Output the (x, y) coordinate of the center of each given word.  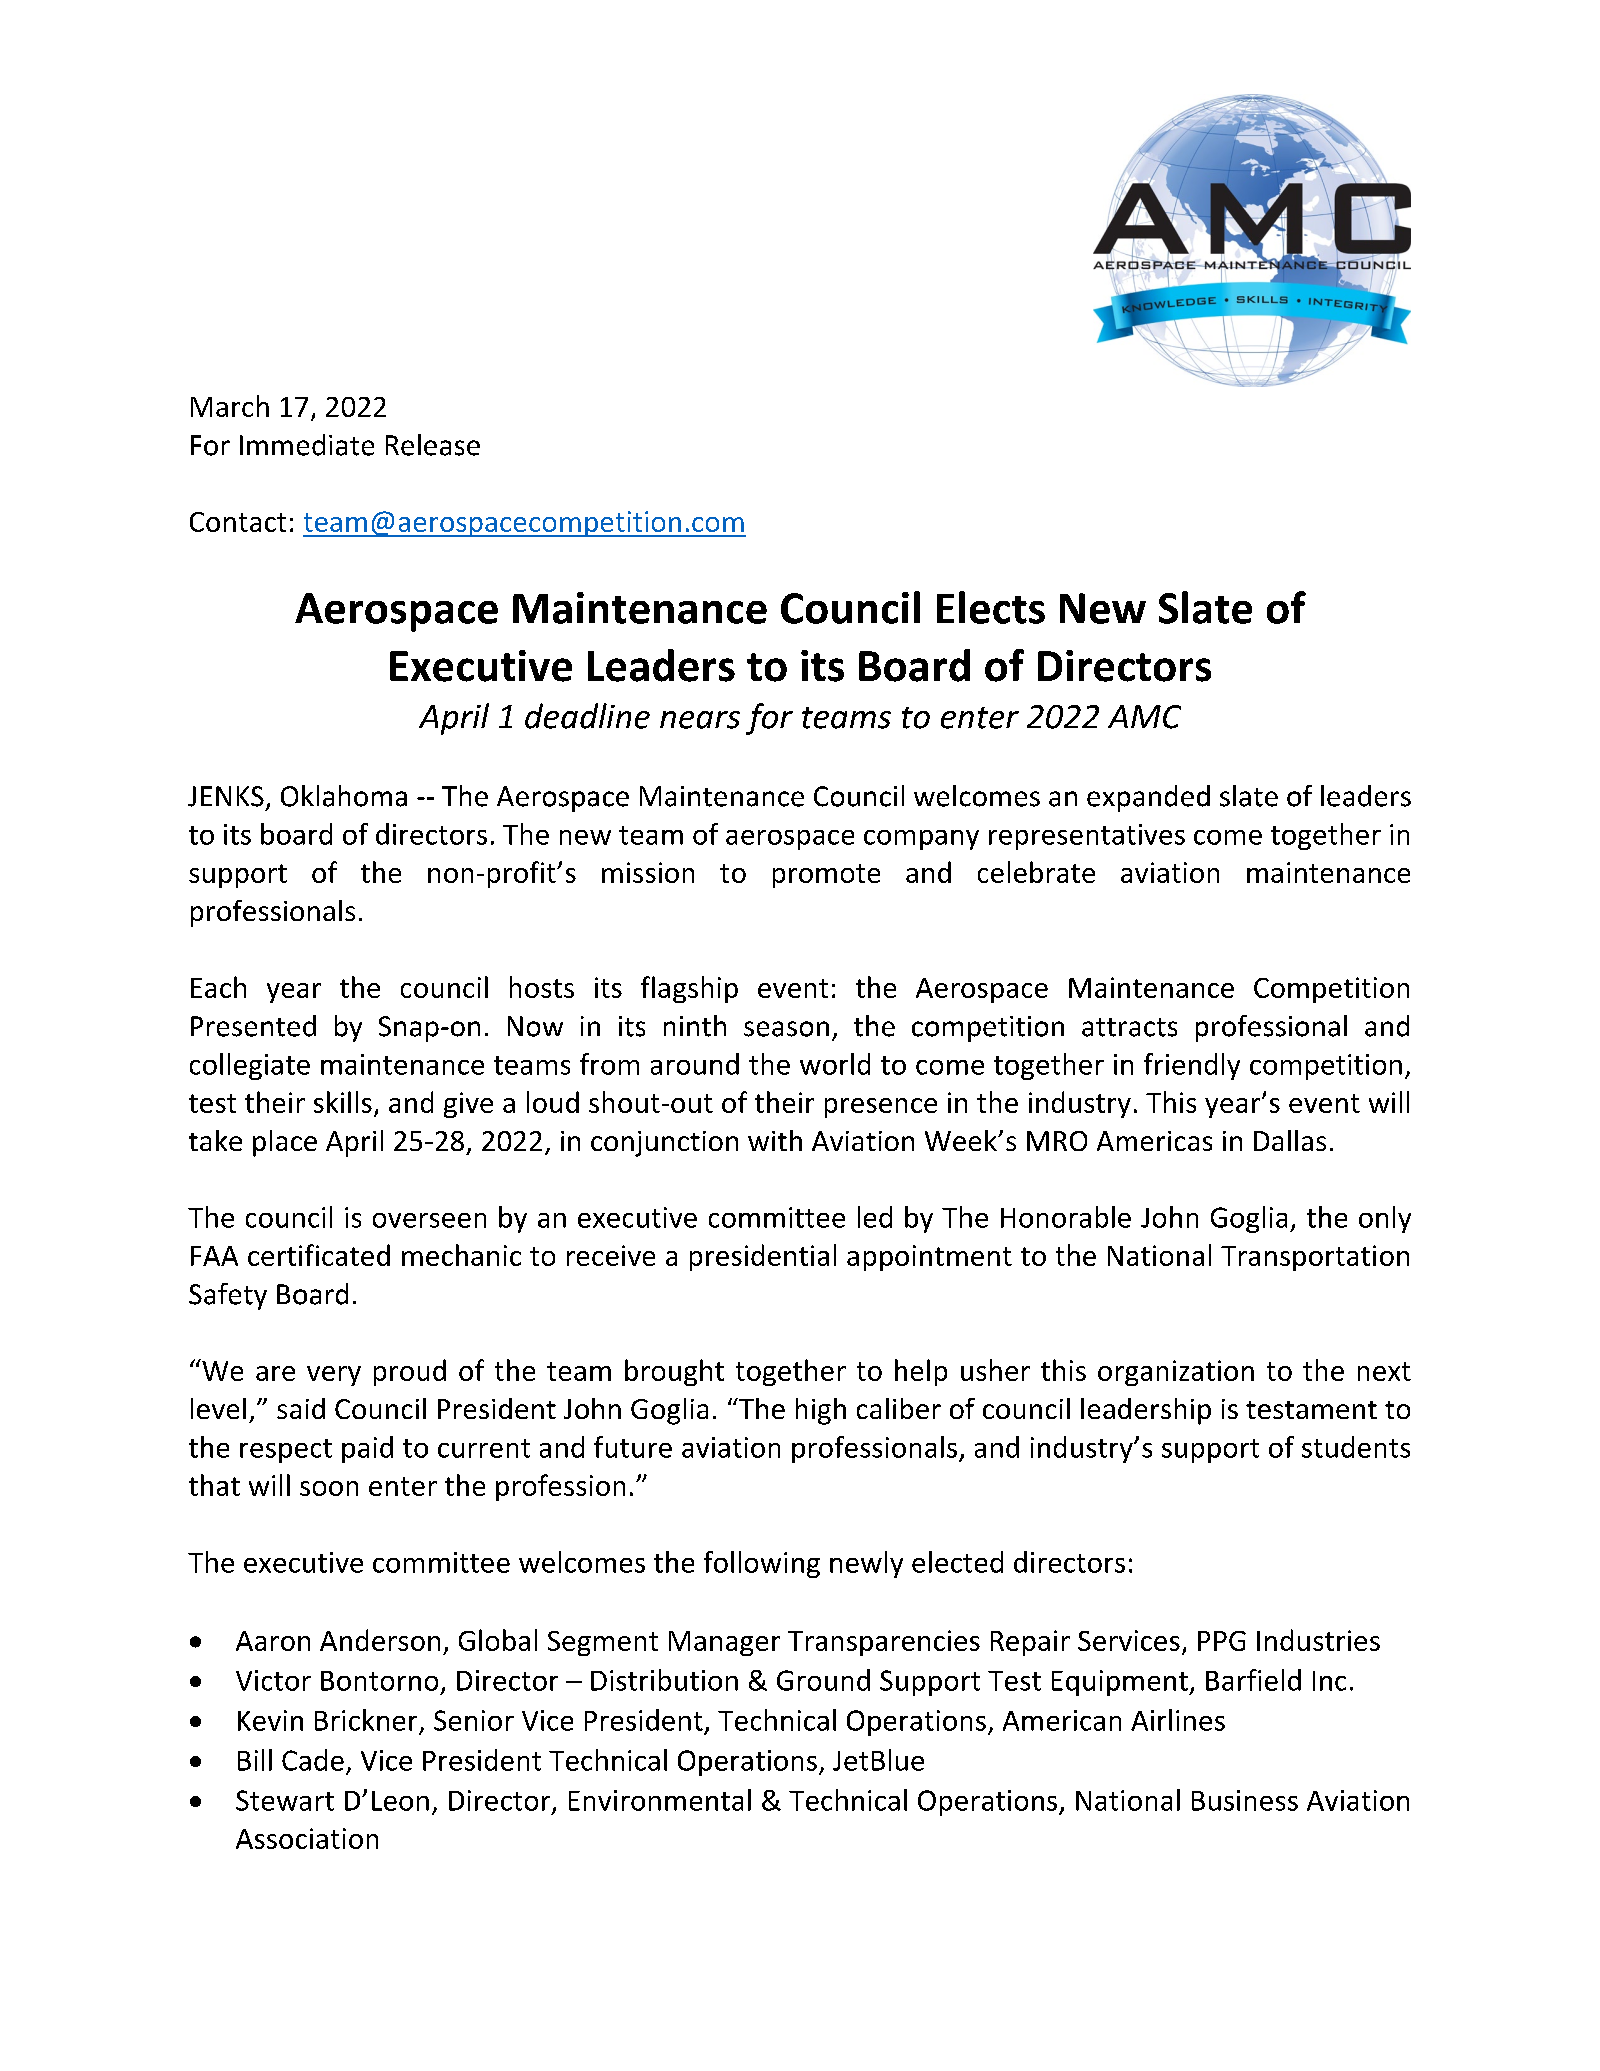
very (334, 1376)
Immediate (307, 445)
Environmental (660, 1800)
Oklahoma (344, 796)
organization (1176, 1373)
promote (826, 876)
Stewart (285, 1800)
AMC (1144, 717)
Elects (991, 607)
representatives (1087, 837)
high (821, 1411)
